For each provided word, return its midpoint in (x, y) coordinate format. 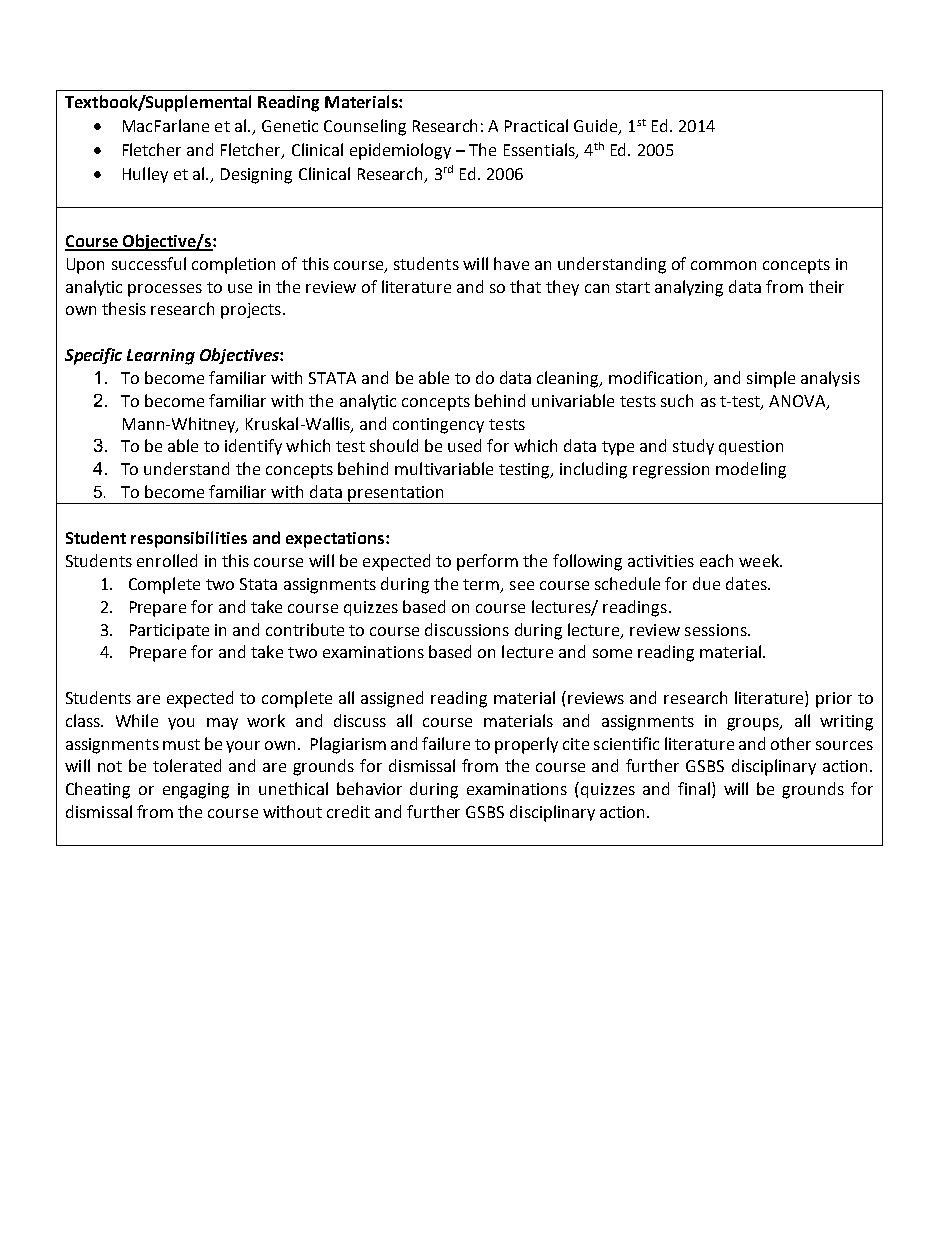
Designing (256, 176)
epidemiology (400, 151)
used (464, 445)
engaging (196, 791)
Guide (597, 127)
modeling (751, 470)
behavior (369, 788)
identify (253, 447)
